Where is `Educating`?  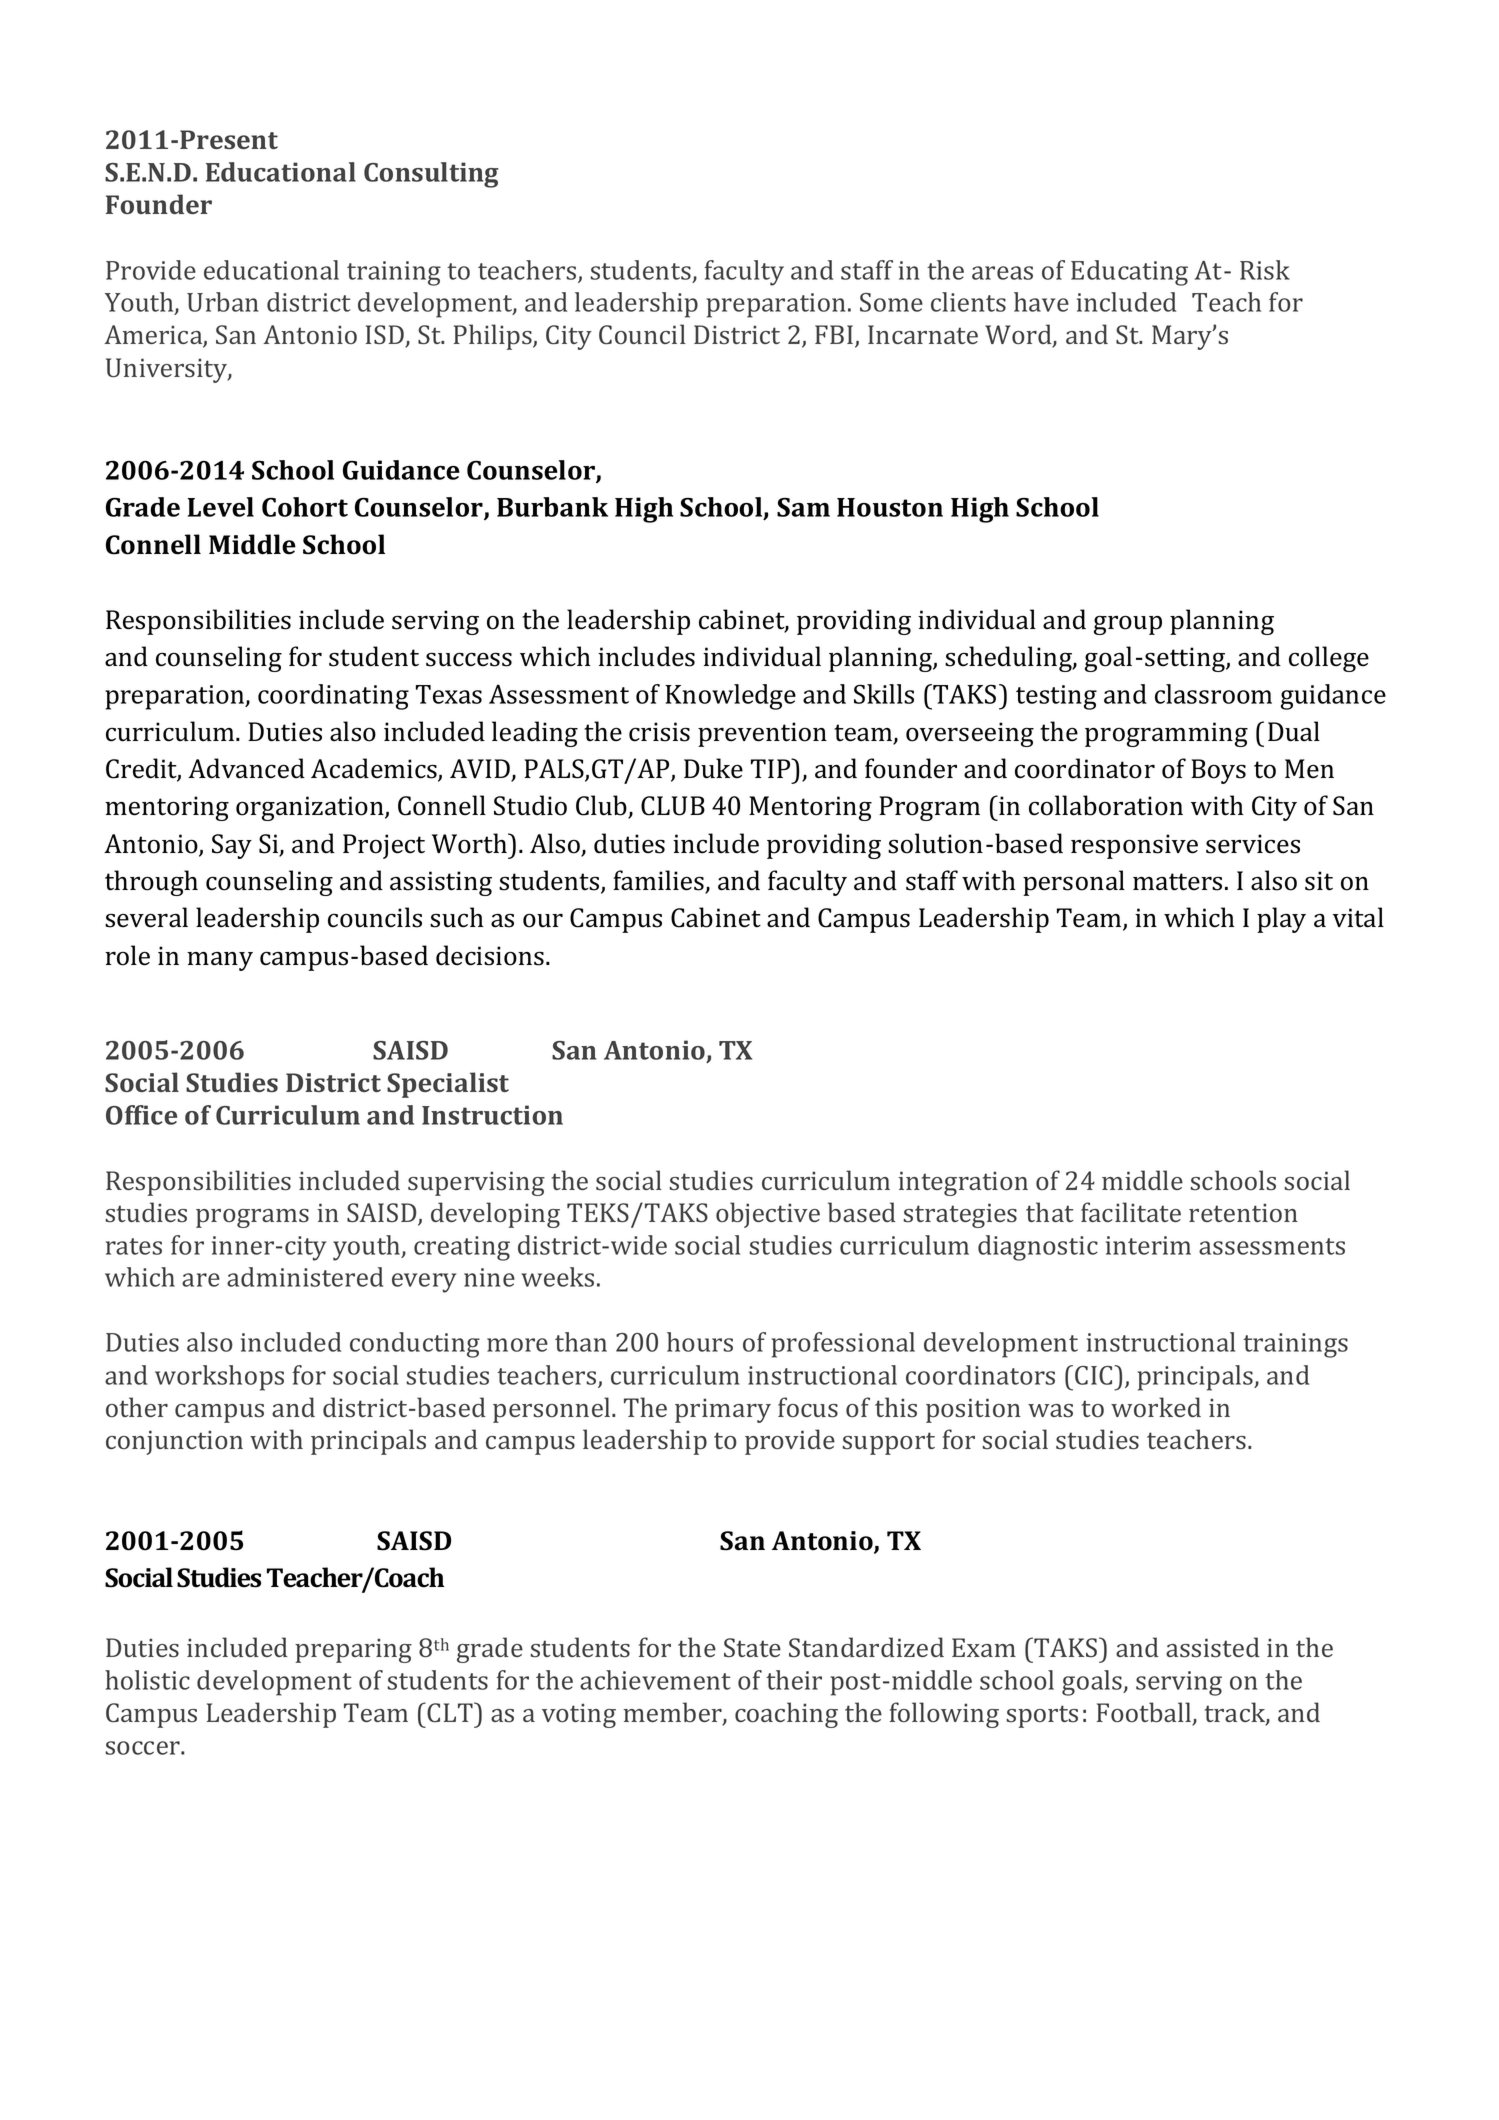
Educating is located at coordinates (1129, 273).
